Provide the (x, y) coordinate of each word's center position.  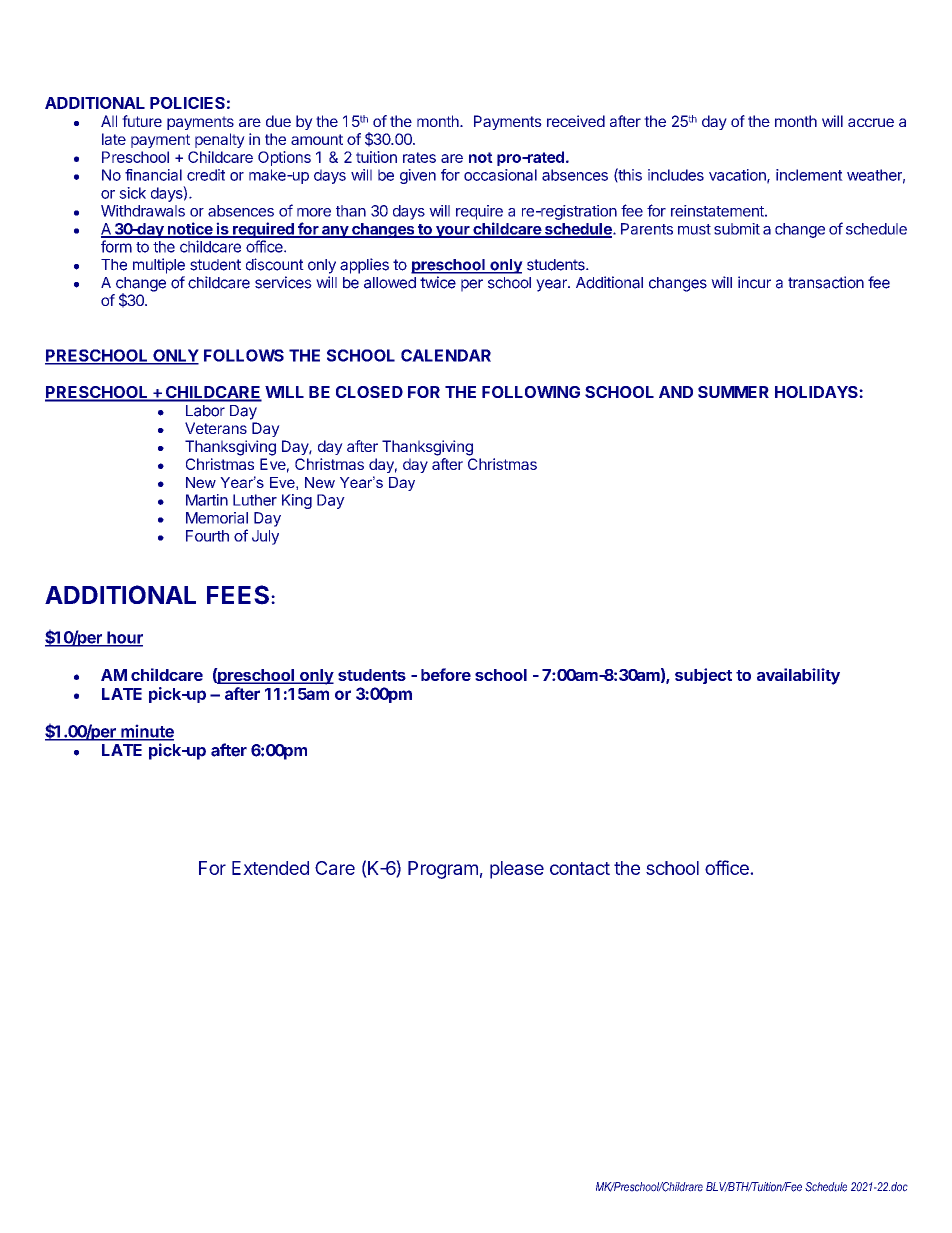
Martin (207, 500)
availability (798, 676)
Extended (270, 868)
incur (754, 282)
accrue (871, 122)
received (576, 121)
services (283, 282)
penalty (220, 140)
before (446, 674)
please (517, 870)
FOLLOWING (531, 392)
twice (438, 282)
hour (124, 638)
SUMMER (733, 392)
